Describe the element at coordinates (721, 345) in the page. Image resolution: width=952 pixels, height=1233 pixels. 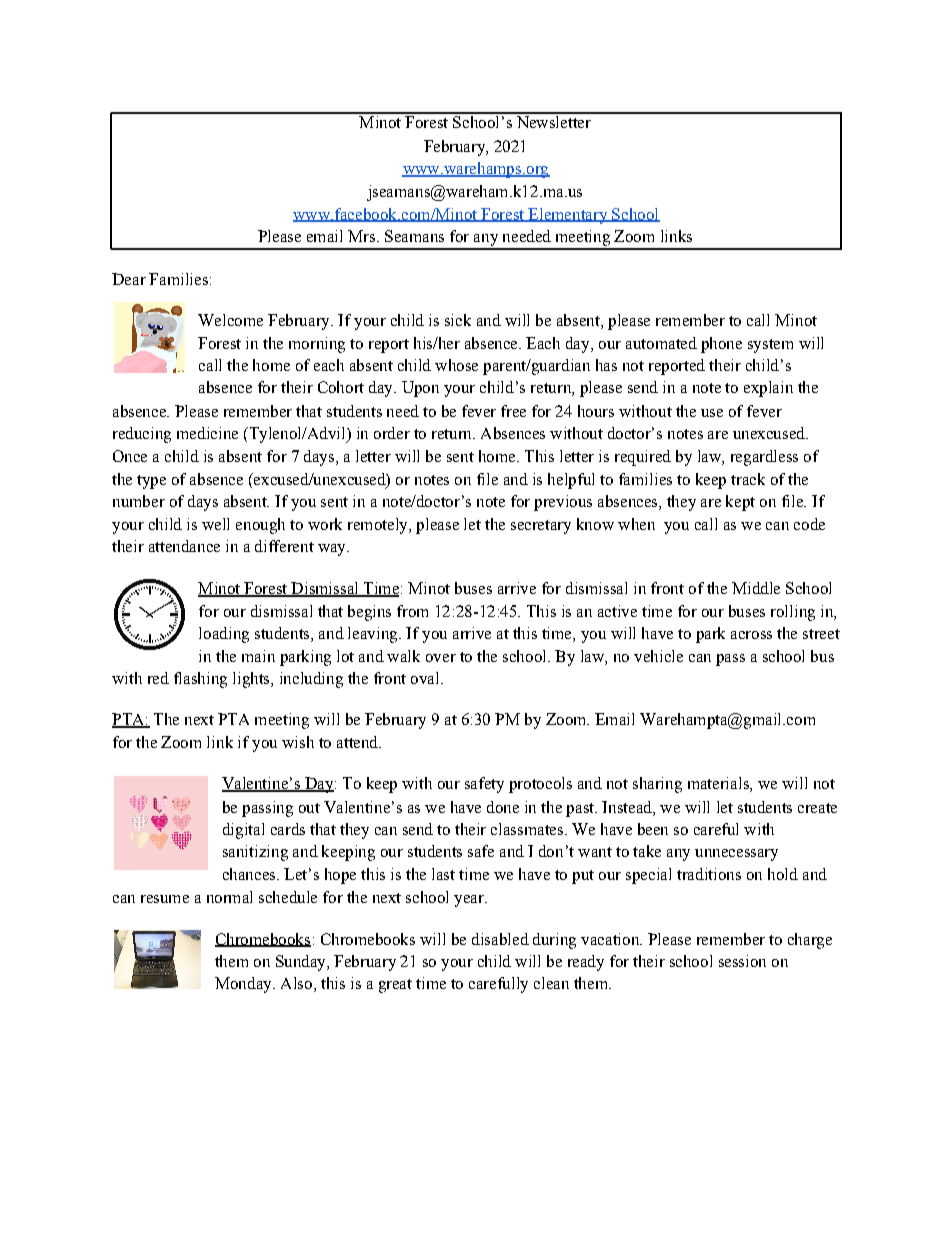
I see `phone` at that location.
